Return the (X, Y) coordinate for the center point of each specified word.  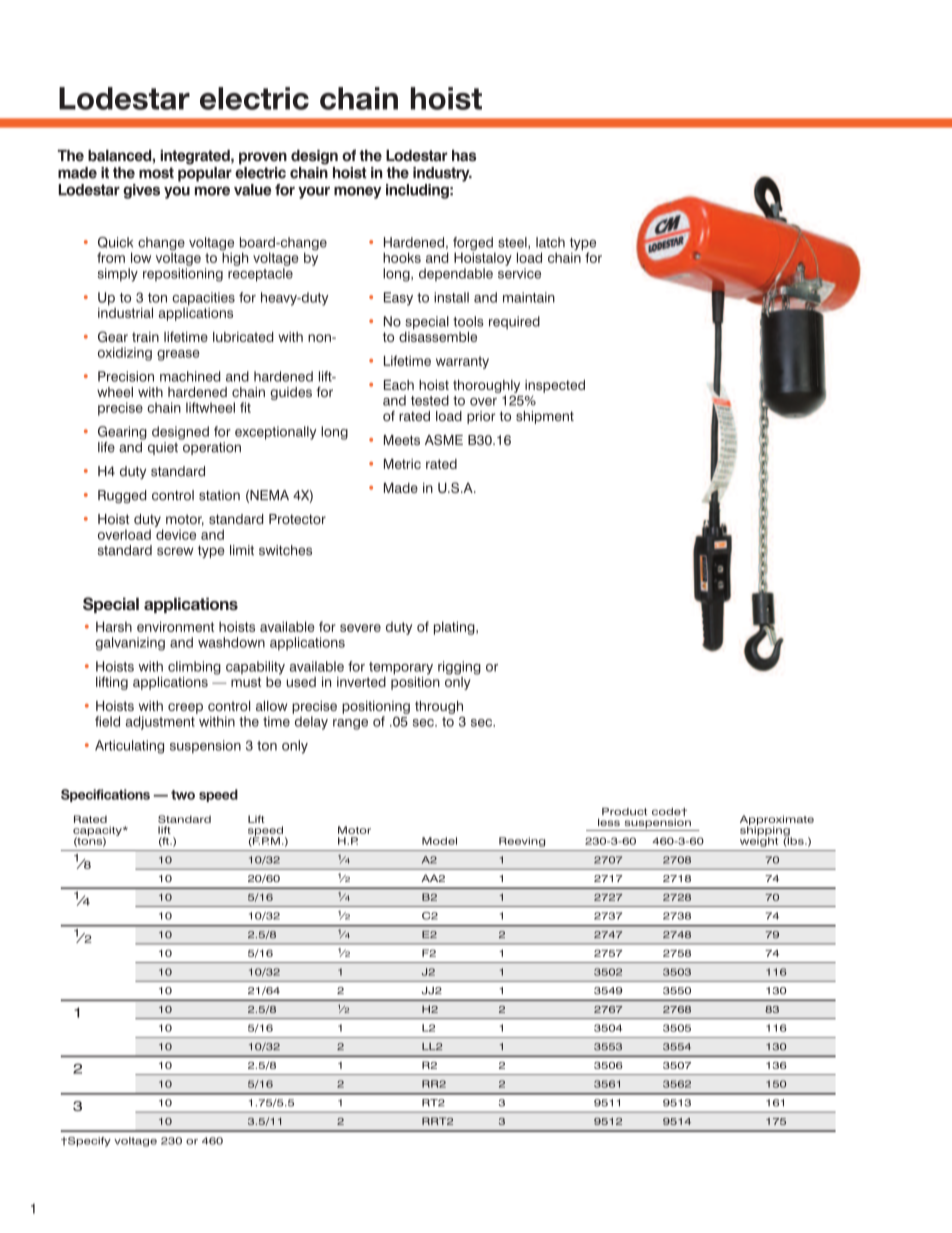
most (156, 173)
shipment (545, 417)
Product (624, 812)
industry (442, 174)
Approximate (777, 821)
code (667, 812)
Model (439, 841)
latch (550, 242)
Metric (402, 464)
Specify (88, 1142)
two (183, 795)
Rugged (122, 496)
